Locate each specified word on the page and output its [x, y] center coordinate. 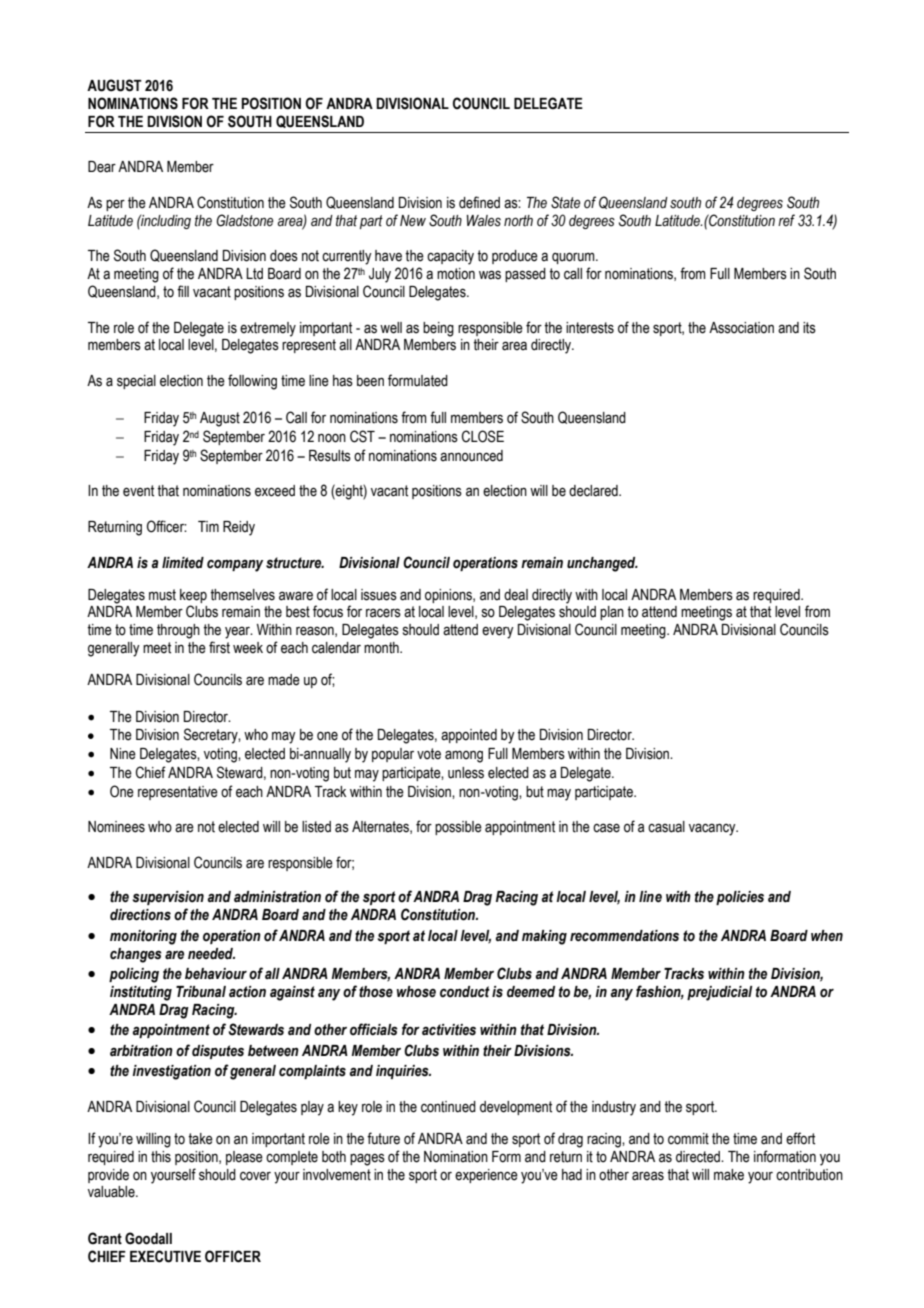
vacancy [713, 829]
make [729, 1175]
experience [486, 1176]
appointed [469, 736]
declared [594, 491]
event [138, 491]
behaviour [216, 974]
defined [479, 202]
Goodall [148, 1238]
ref [786, 220]
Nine [123, 754]
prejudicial [719, 993]
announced [471, 456]
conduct [465, 992]
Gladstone [244, 220]
